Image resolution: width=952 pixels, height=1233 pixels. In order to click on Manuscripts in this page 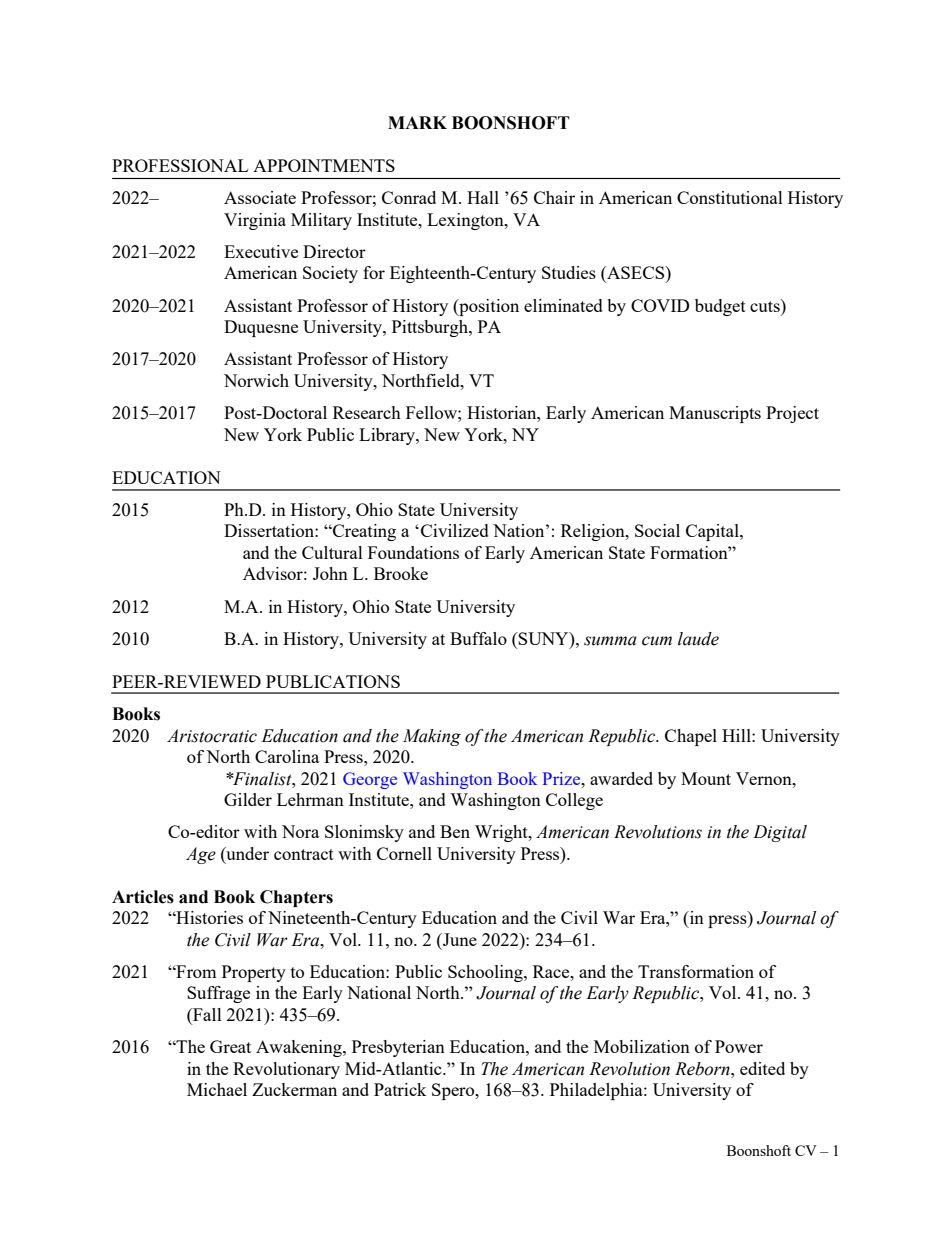, I will do `click(715, 414)`.
